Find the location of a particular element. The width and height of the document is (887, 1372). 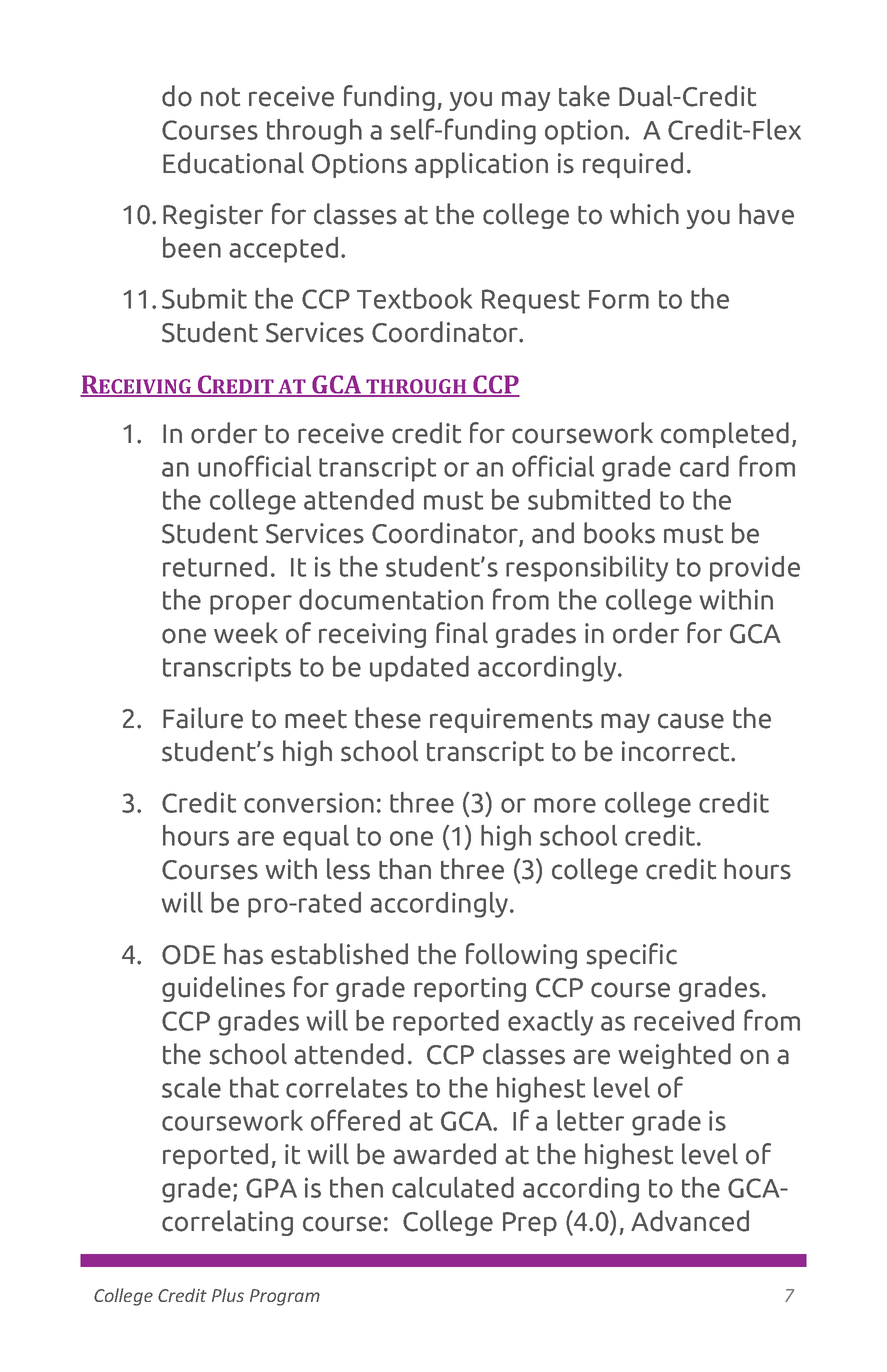

Request is located at coordinates (531, 301).
